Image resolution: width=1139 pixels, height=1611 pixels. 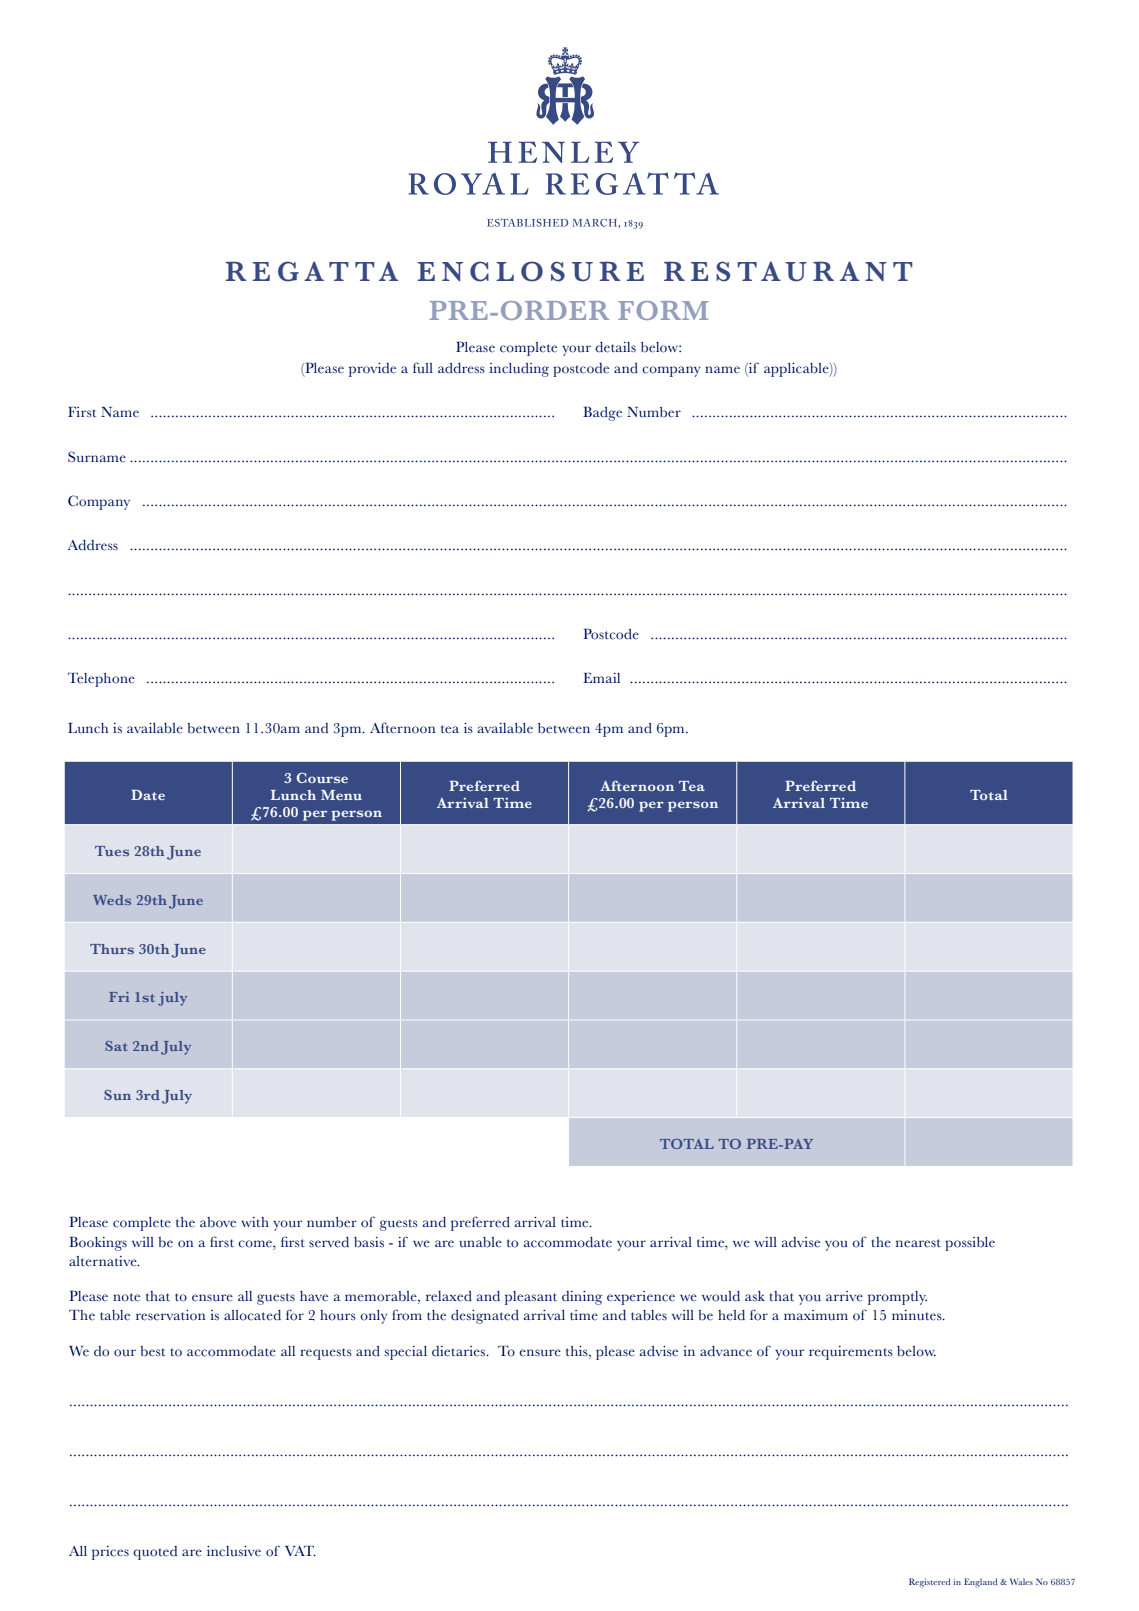 I want to click on this, so click(x=578, y=1351).
